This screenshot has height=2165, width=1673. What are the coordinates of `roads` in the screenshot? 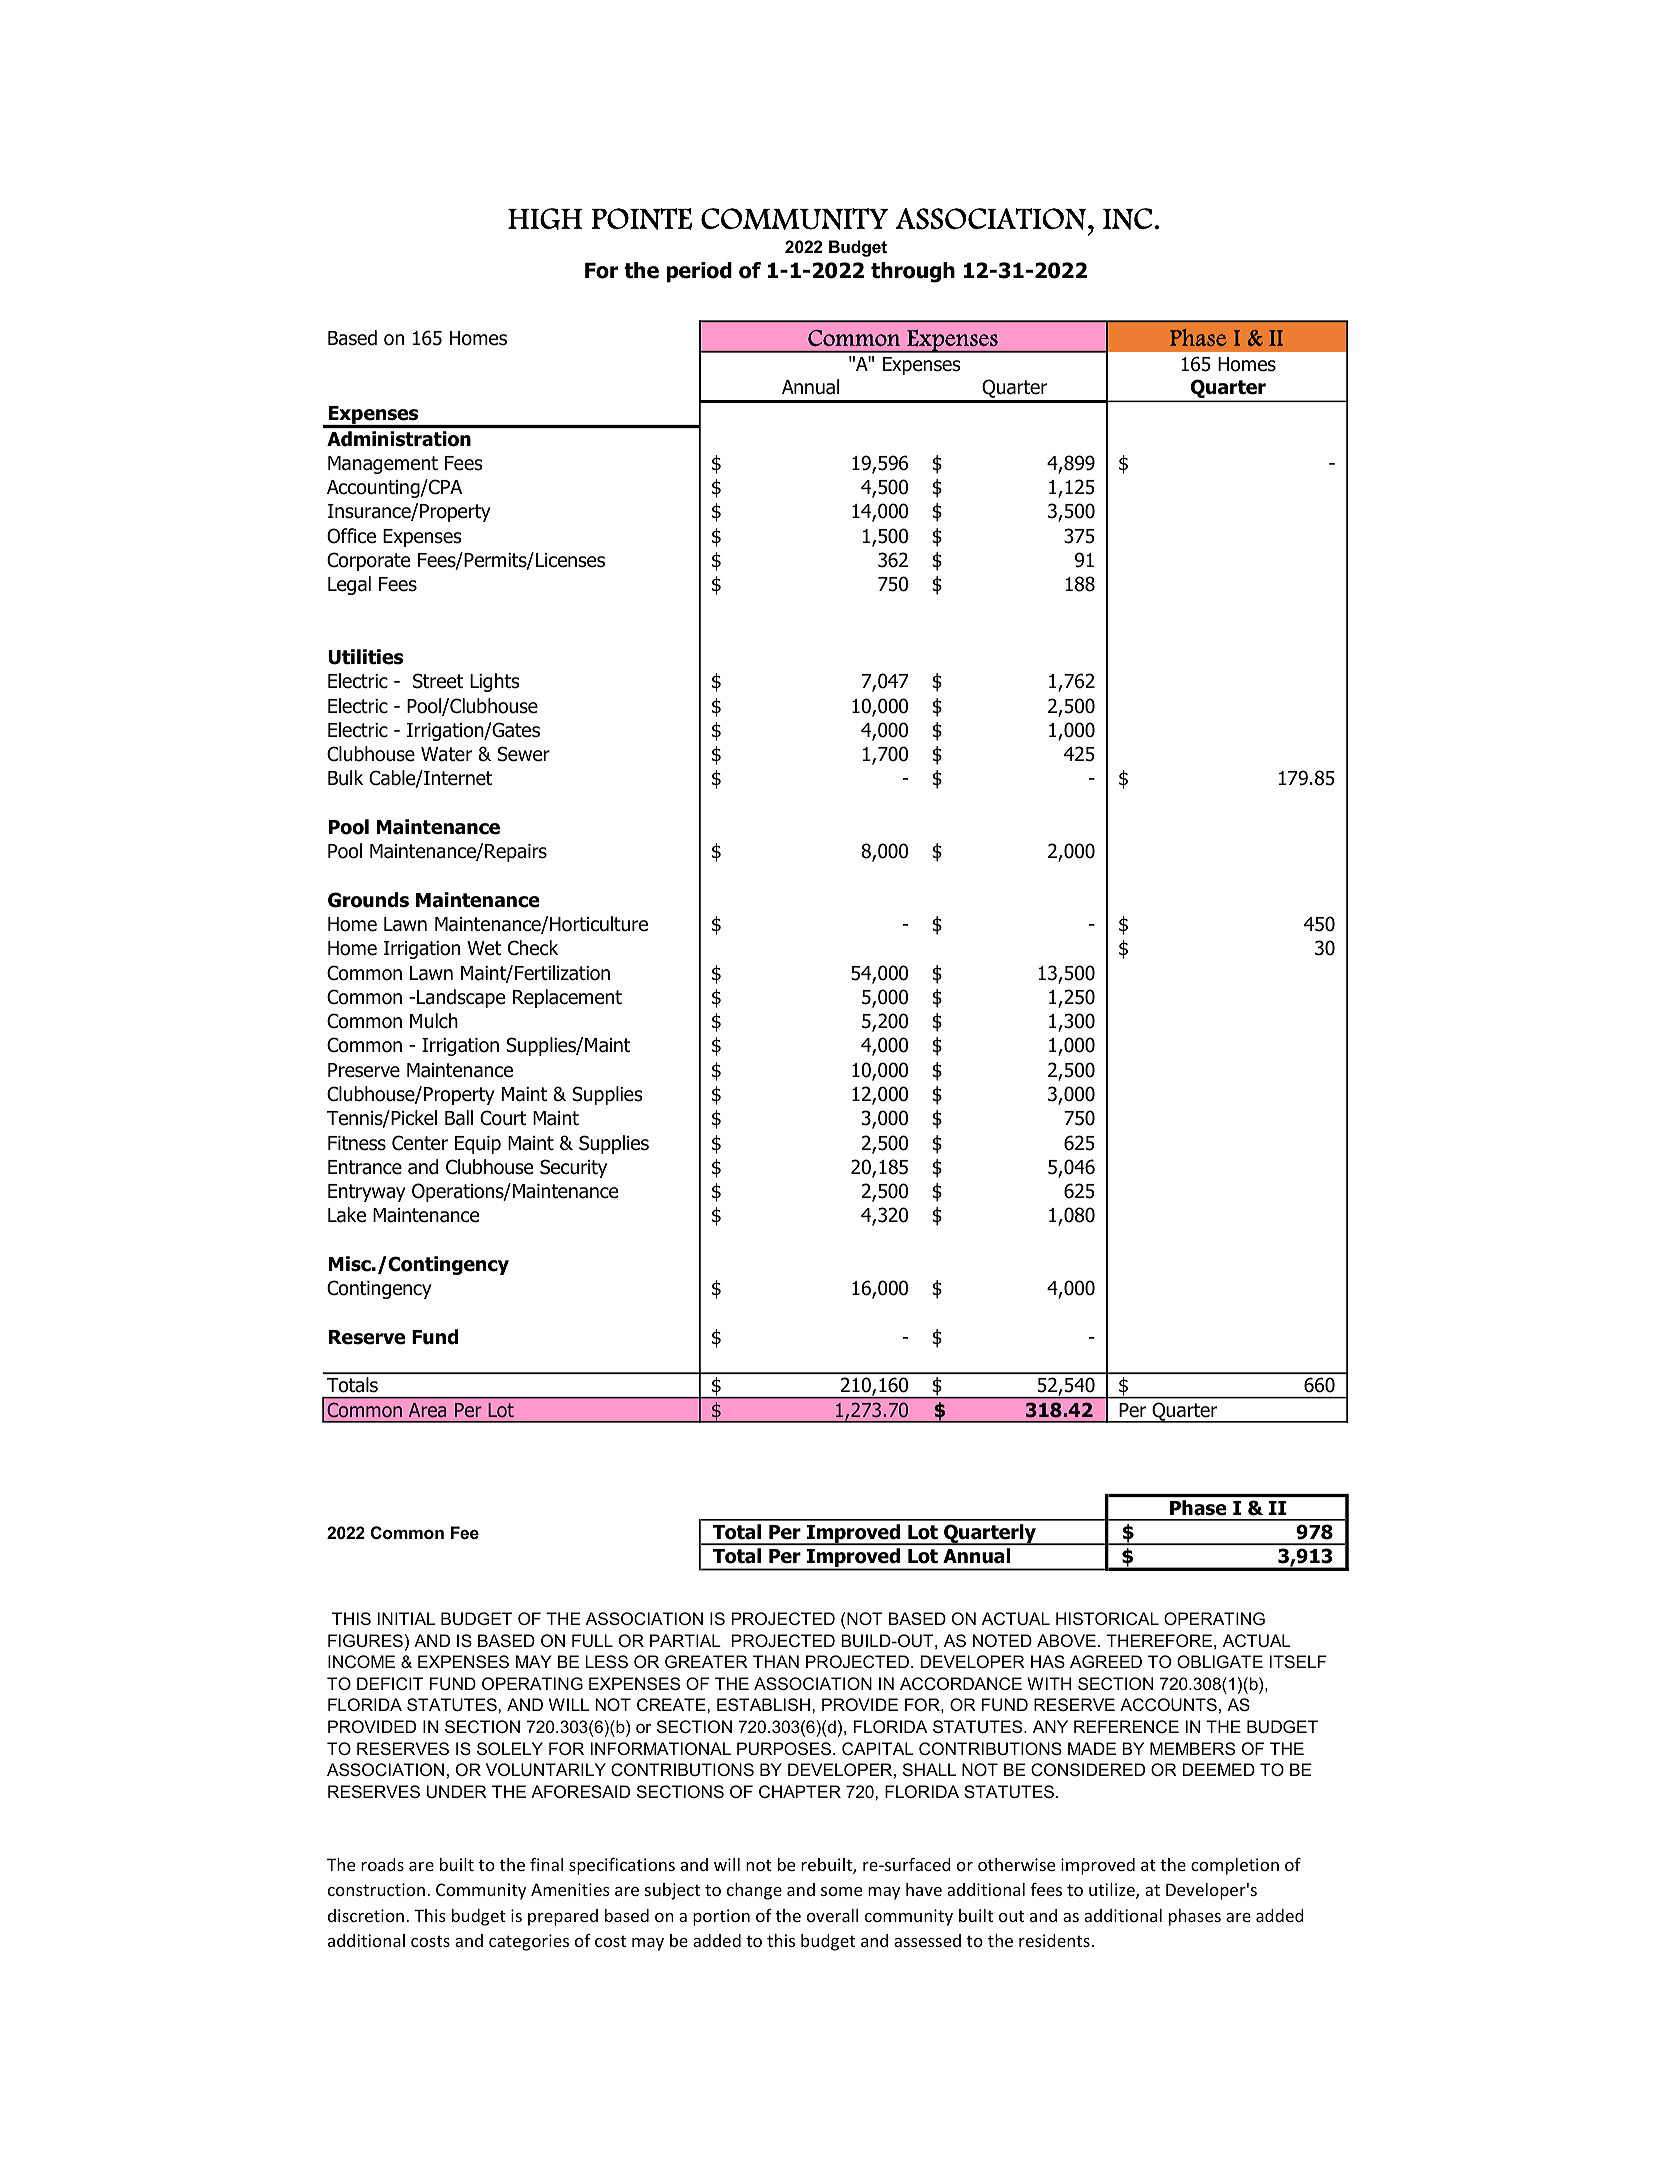 It's located at (382, 1864).
